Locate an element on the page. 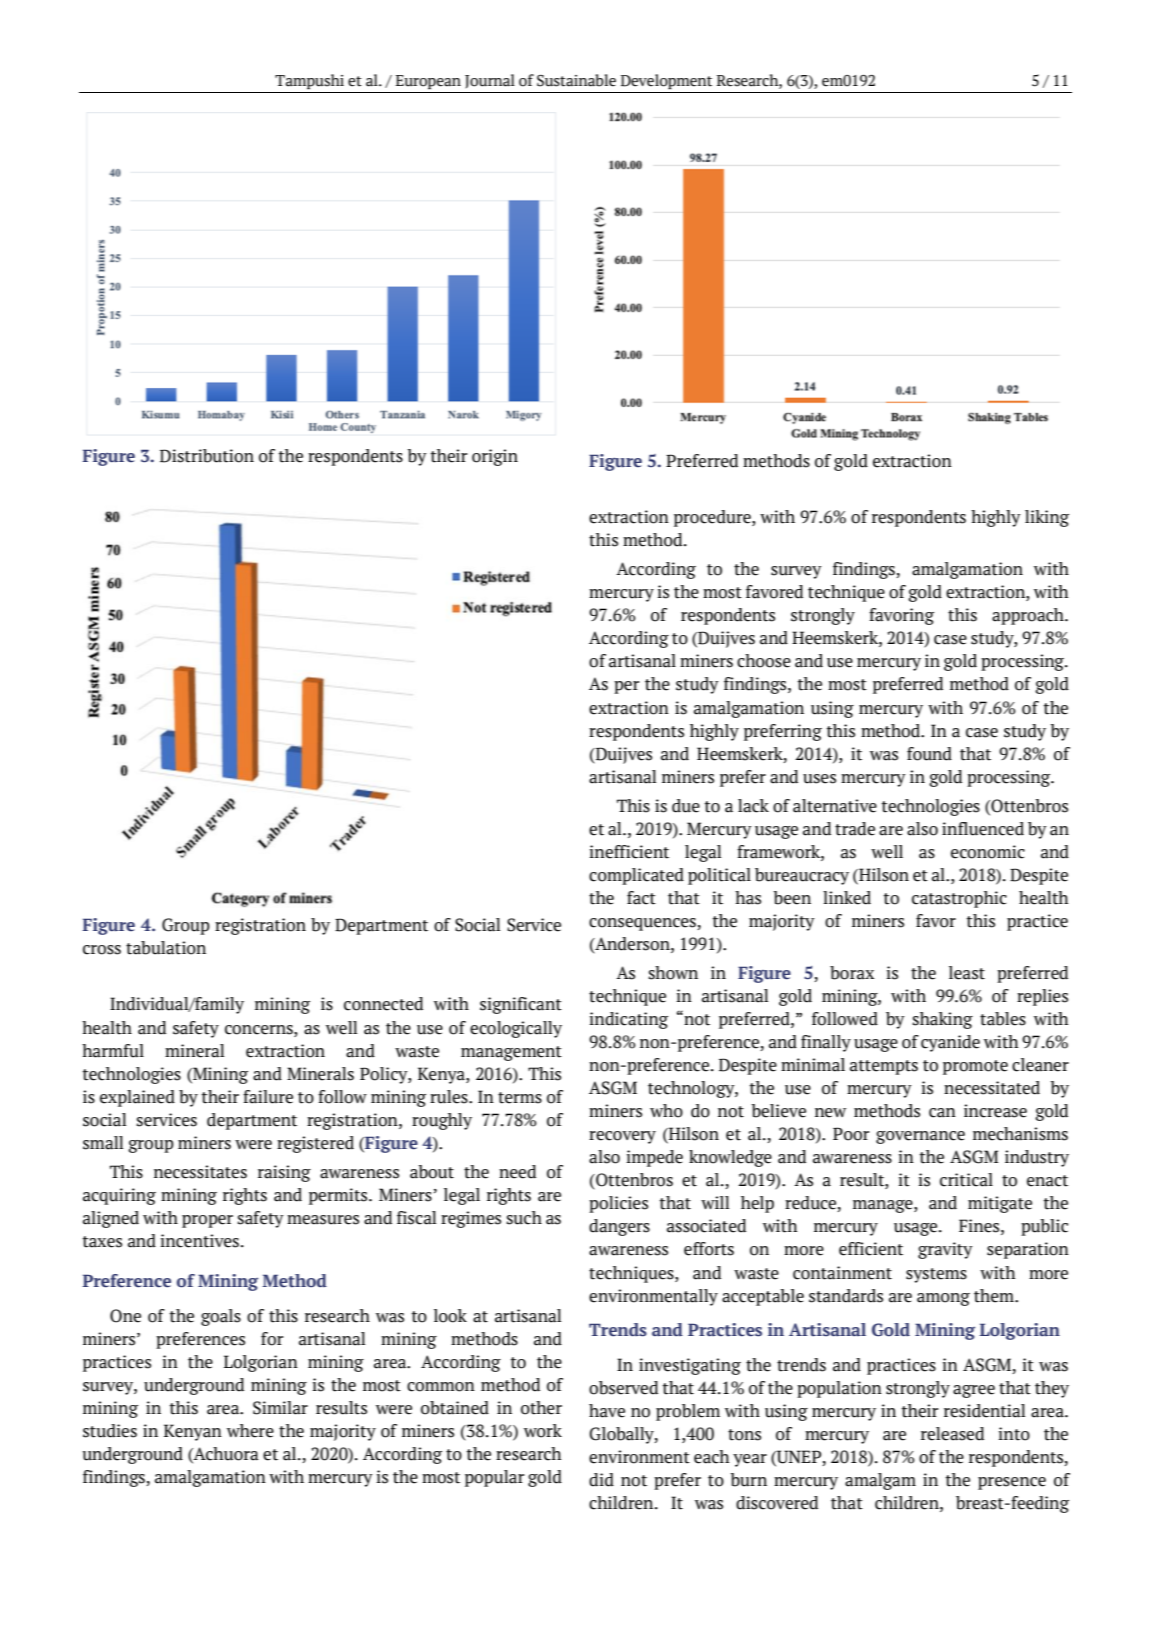  shaking is located at coordinates (942, 1020).
